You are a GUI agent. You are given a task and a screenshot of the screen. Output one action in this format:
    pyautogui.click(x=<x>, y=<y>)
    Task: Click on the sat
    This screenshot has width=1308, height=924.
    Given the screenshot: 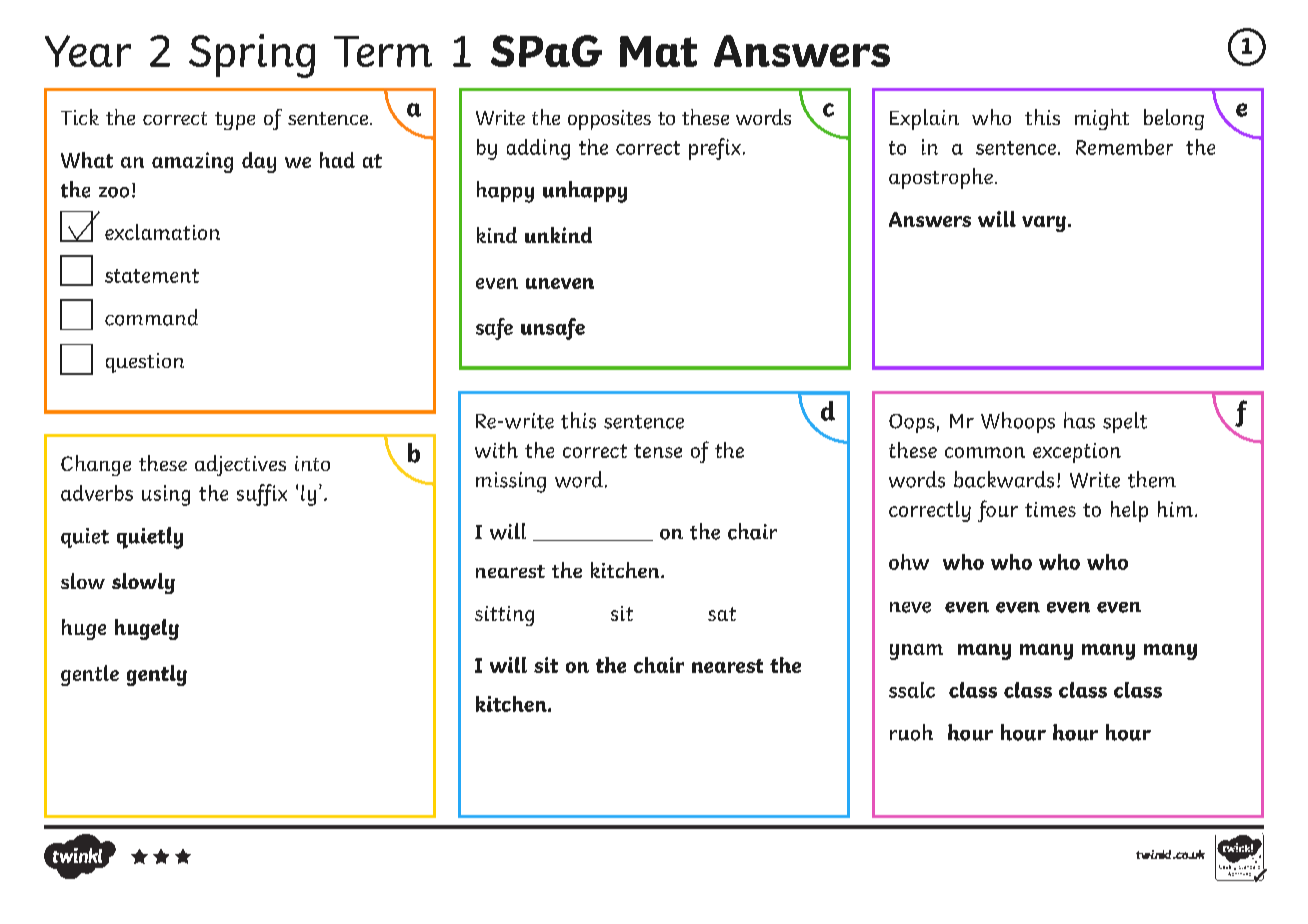 What is the action you would take?
    pyautogui.click(x=722, y=614)
